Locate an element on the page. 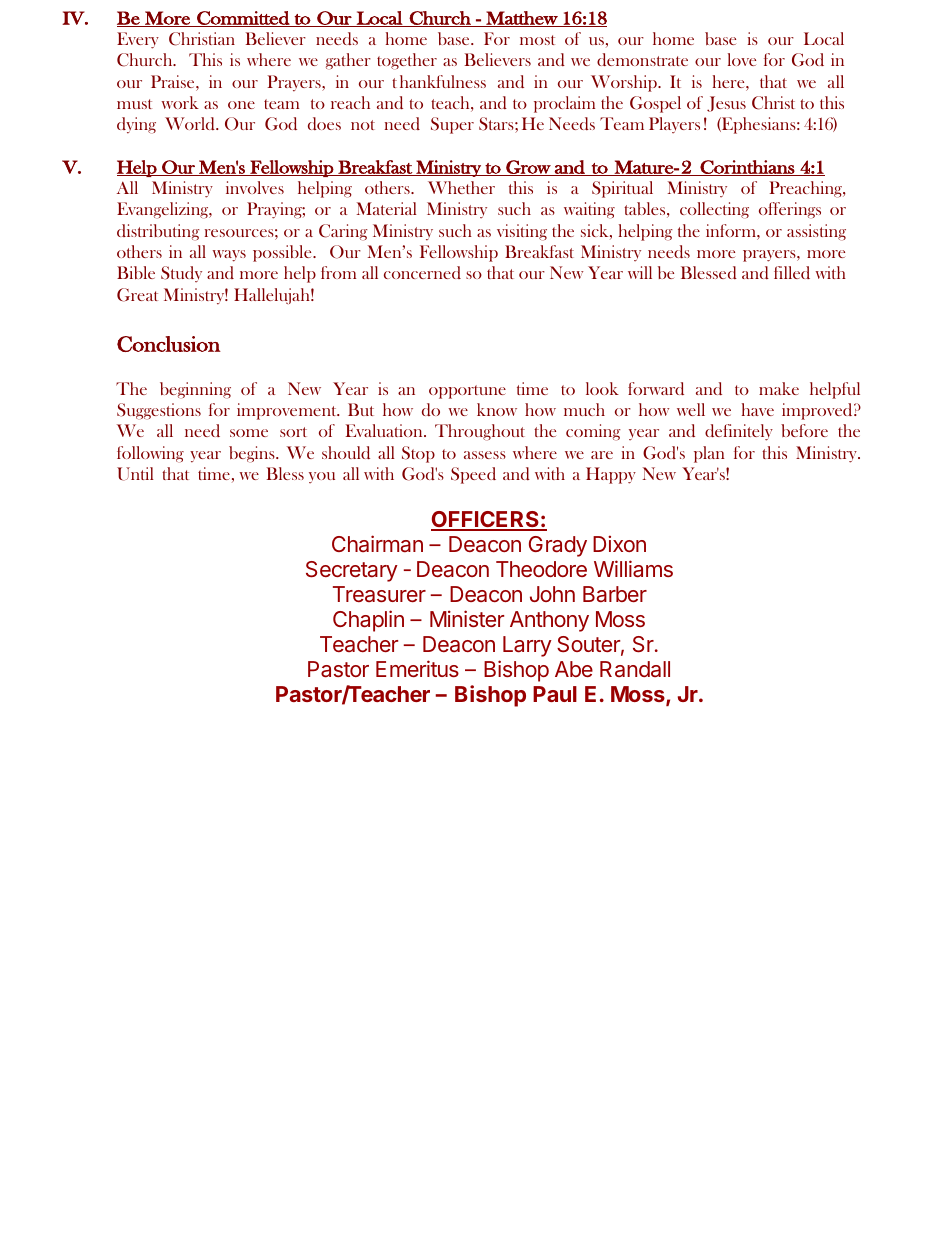 The image size is (952, 1233). Committed is located at coordinates (243, 19).
